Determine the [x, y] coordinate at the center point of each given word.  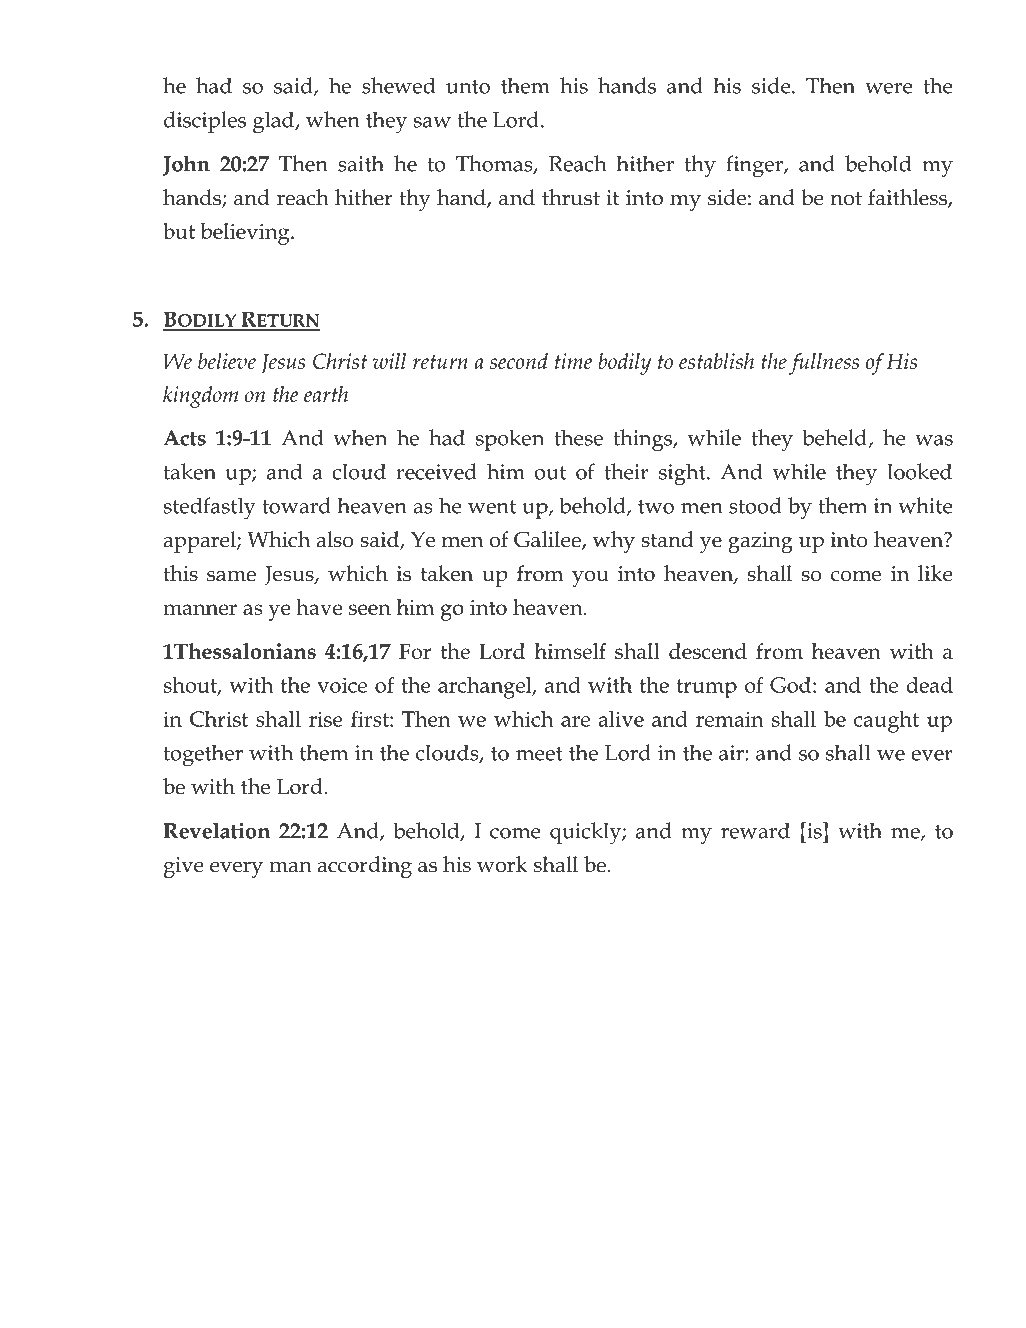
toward [296, 505]
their [626, 471]
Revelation [217, 830]
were [889, 88]
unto [468, 87]
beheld [835, 438]
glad [275, 122]
